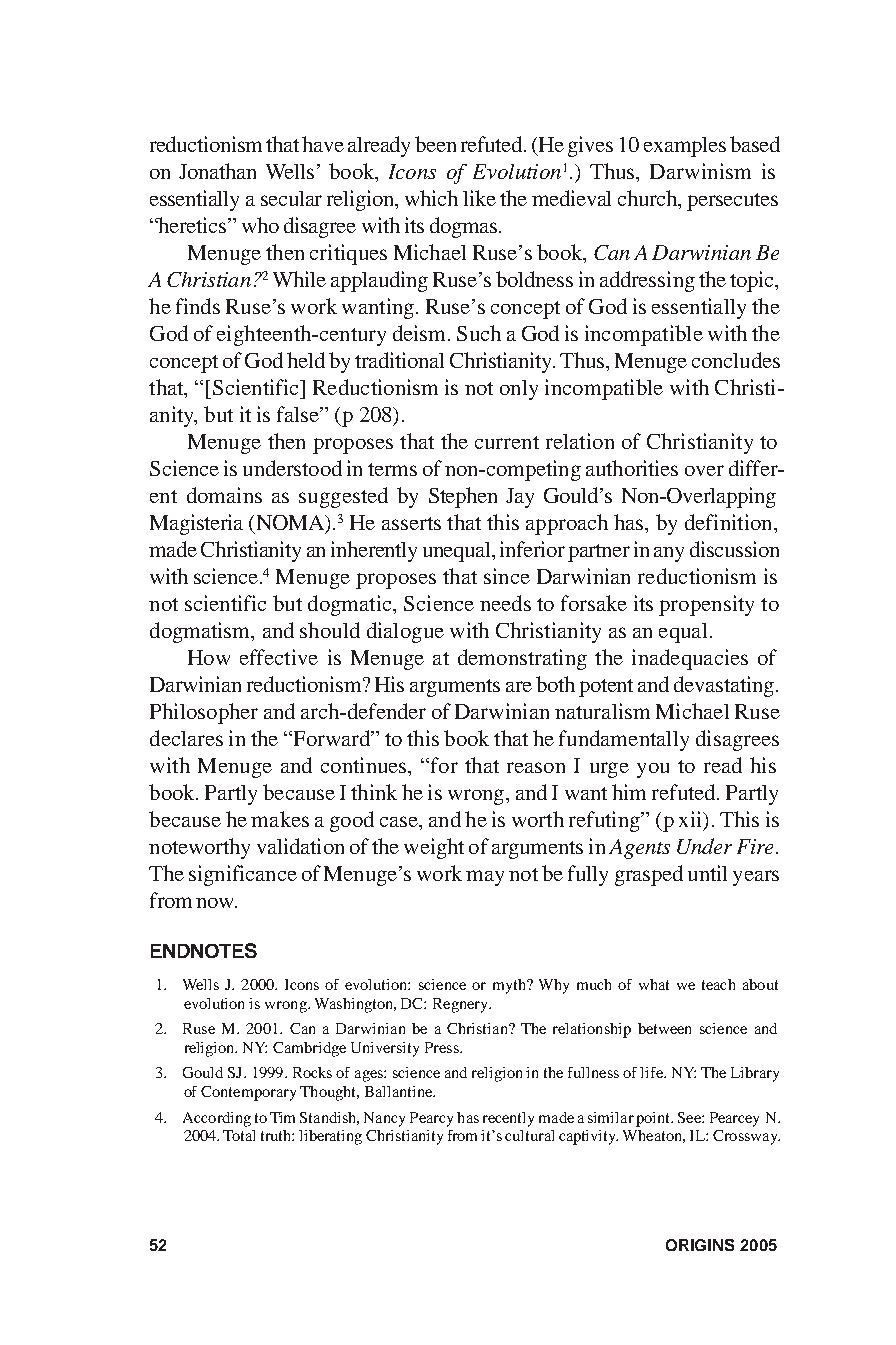  Describe the element at coordinates (479, 198) in the image. I see `like` at that location.
